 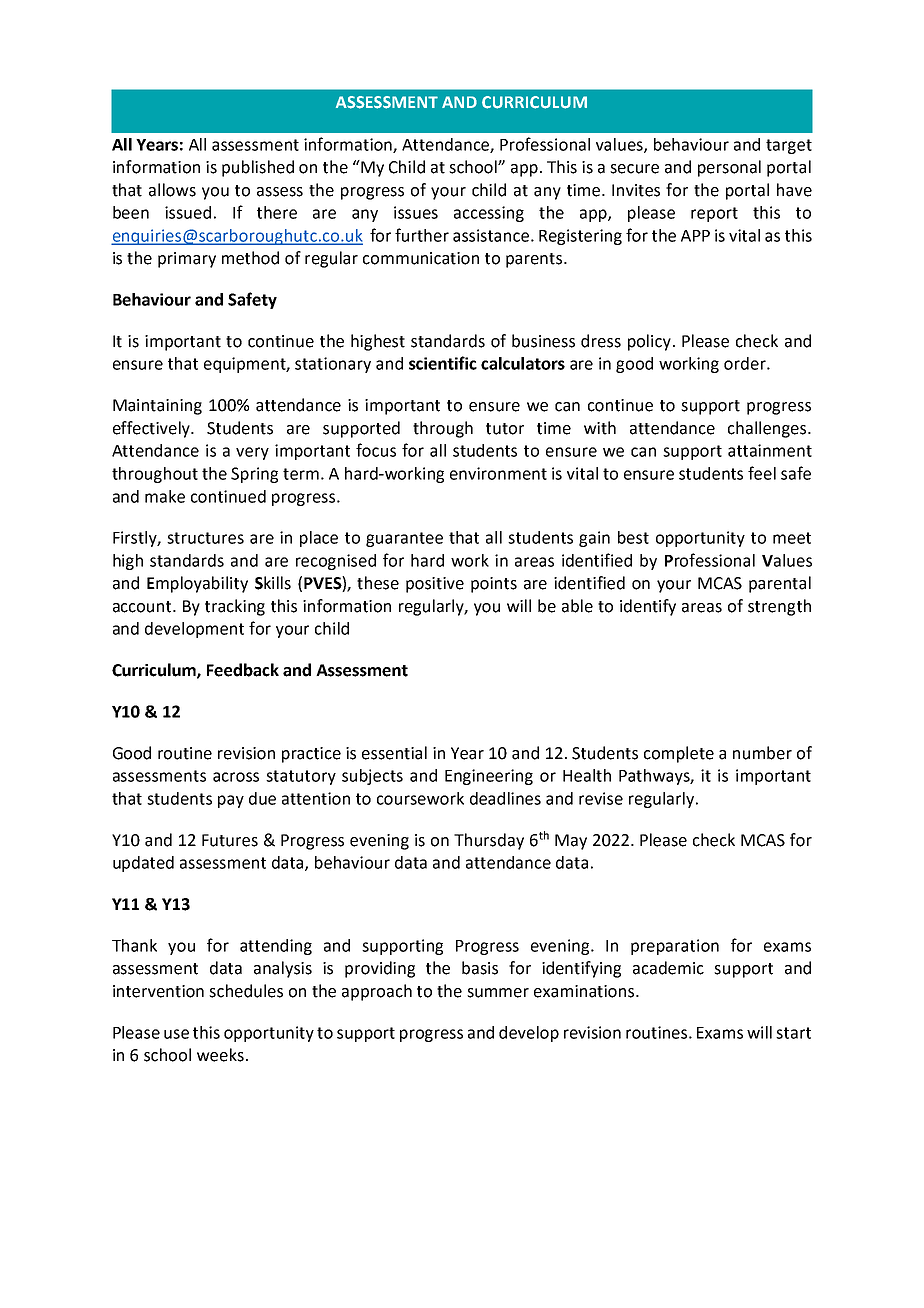 I want to click on personal, so click(x=729, y=168).
